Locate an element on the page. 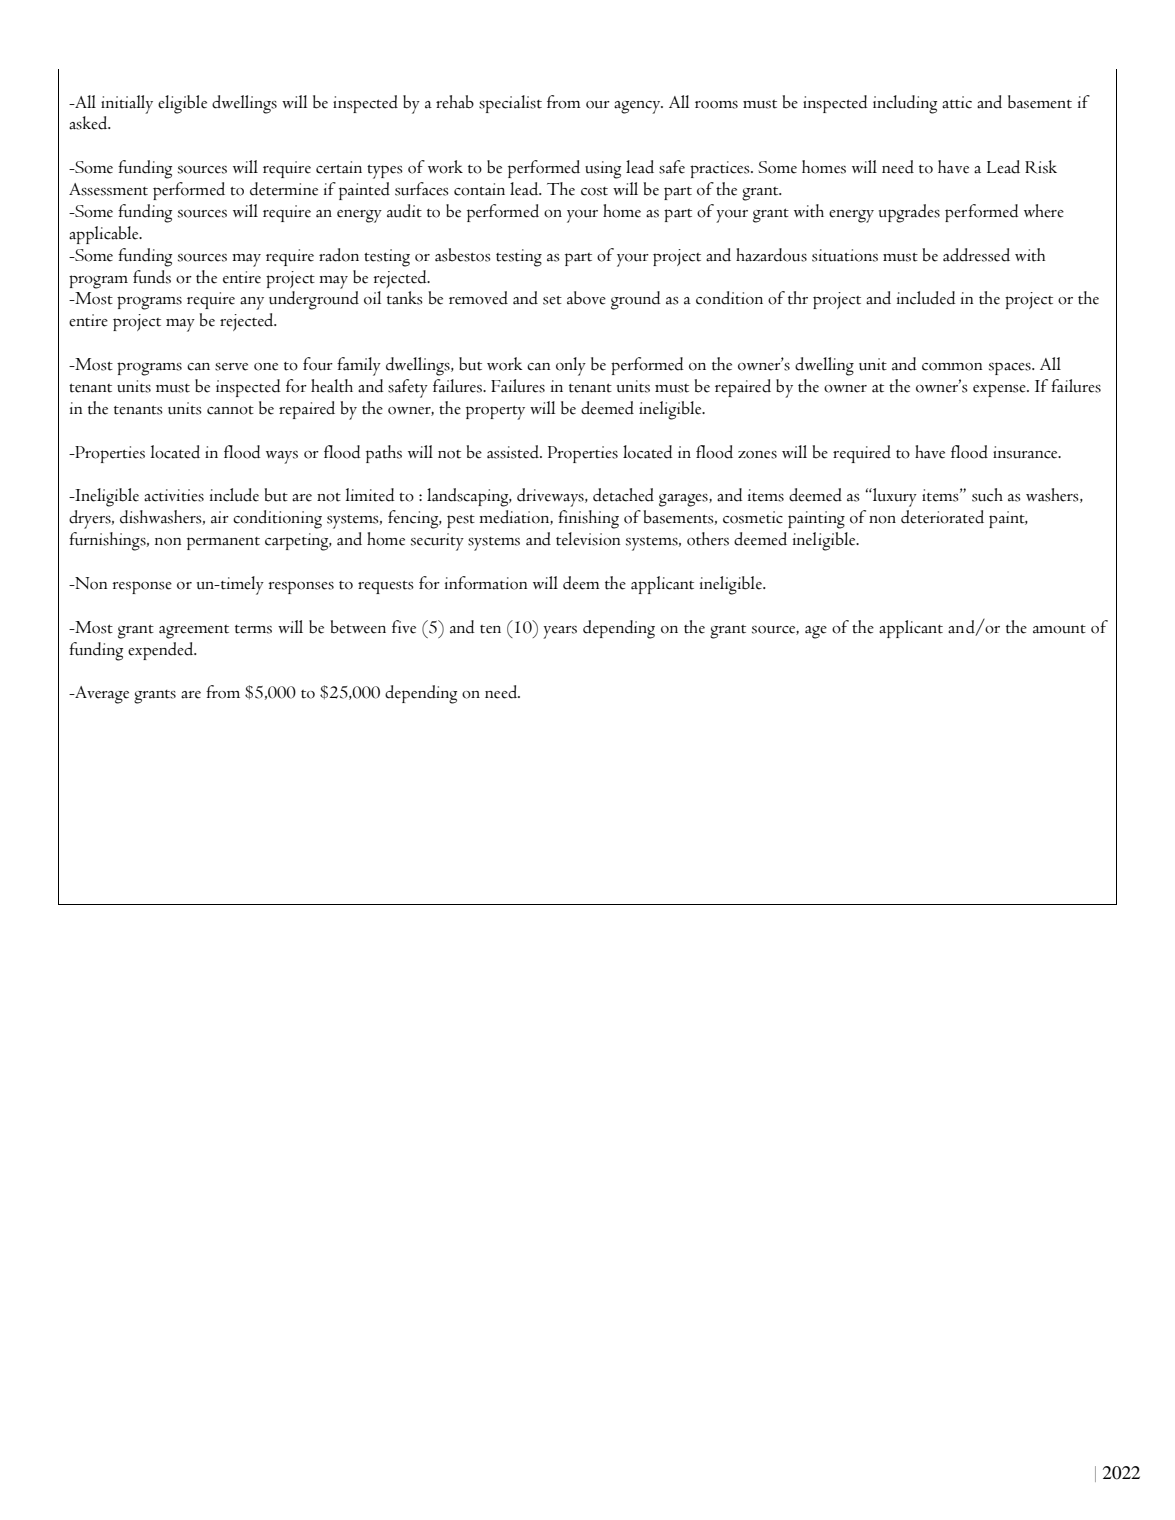  years is located at coordinates (560, 632).
